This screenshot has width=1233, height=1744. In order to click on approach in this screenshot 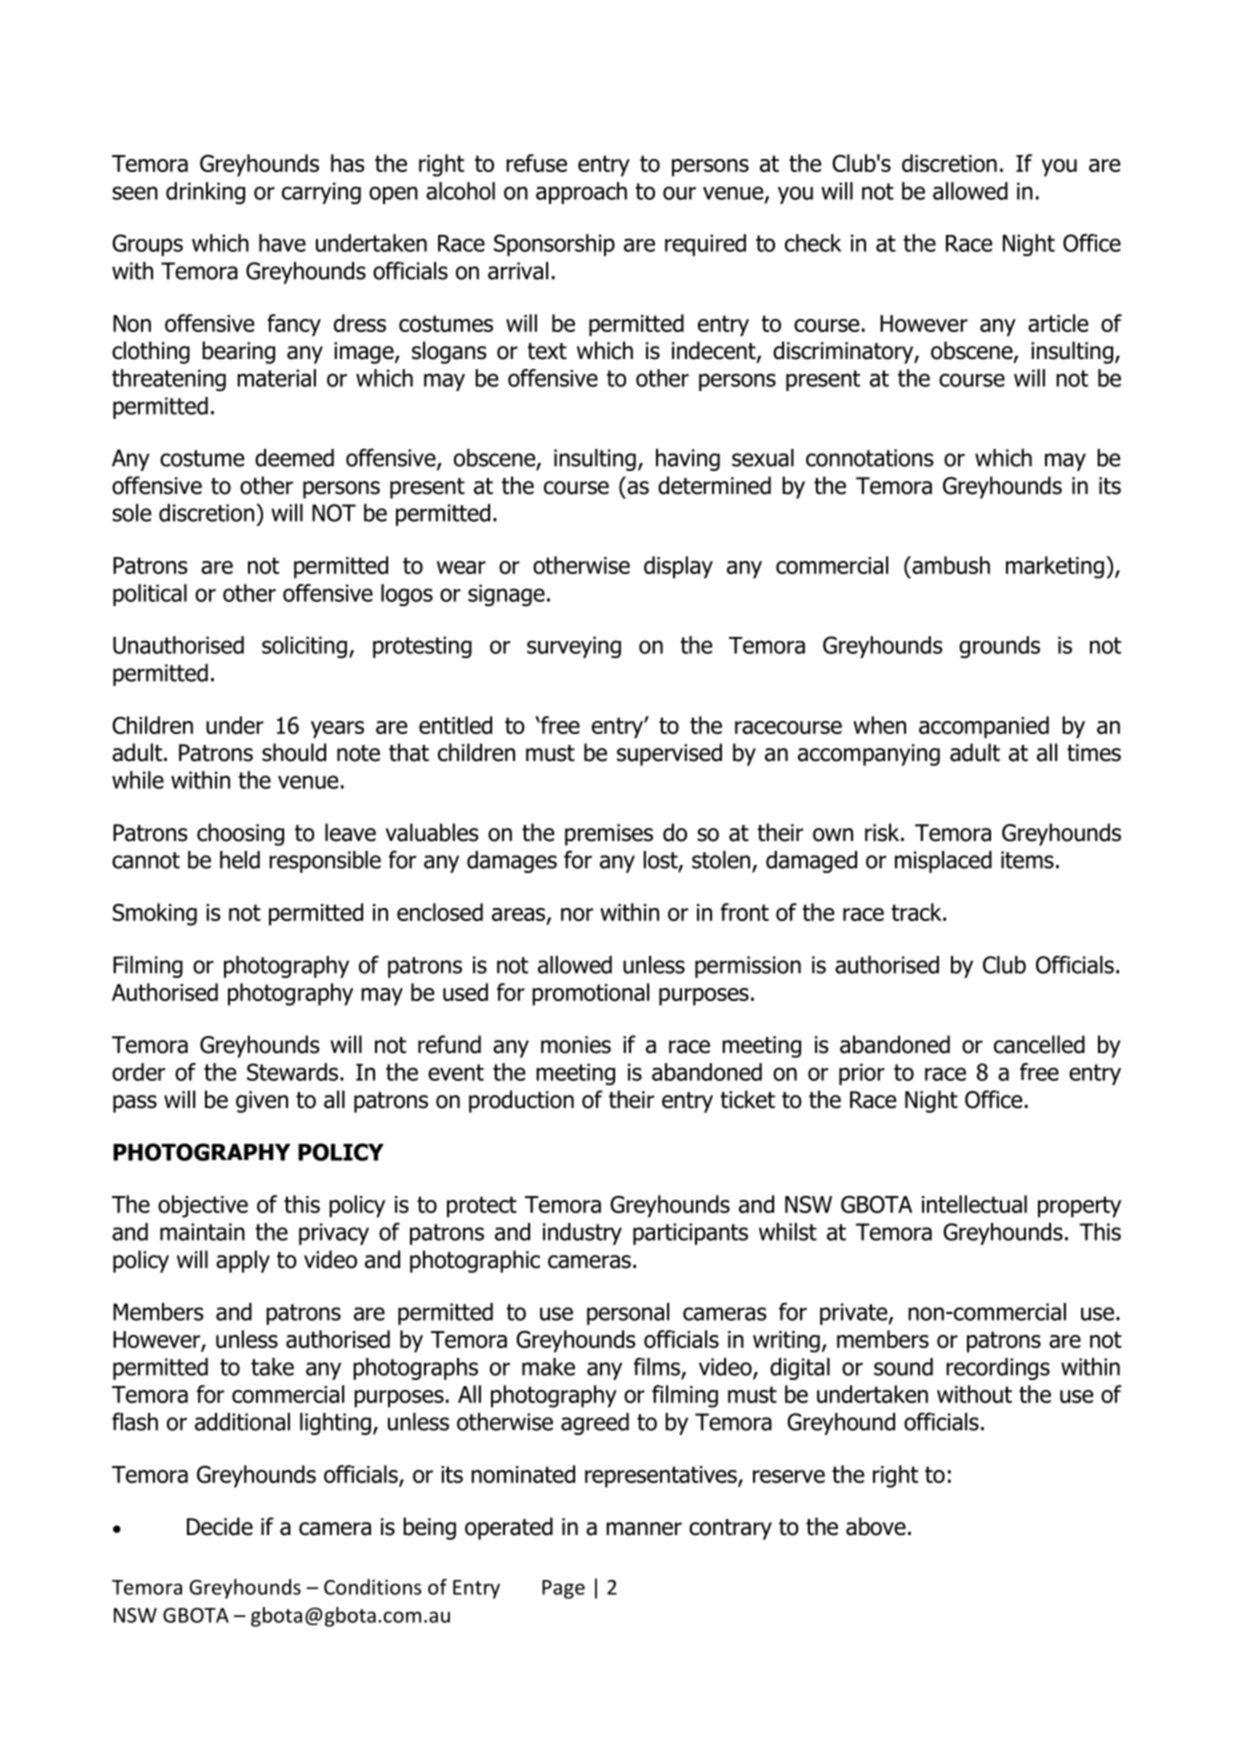, I will do `click(581, 193)`.
